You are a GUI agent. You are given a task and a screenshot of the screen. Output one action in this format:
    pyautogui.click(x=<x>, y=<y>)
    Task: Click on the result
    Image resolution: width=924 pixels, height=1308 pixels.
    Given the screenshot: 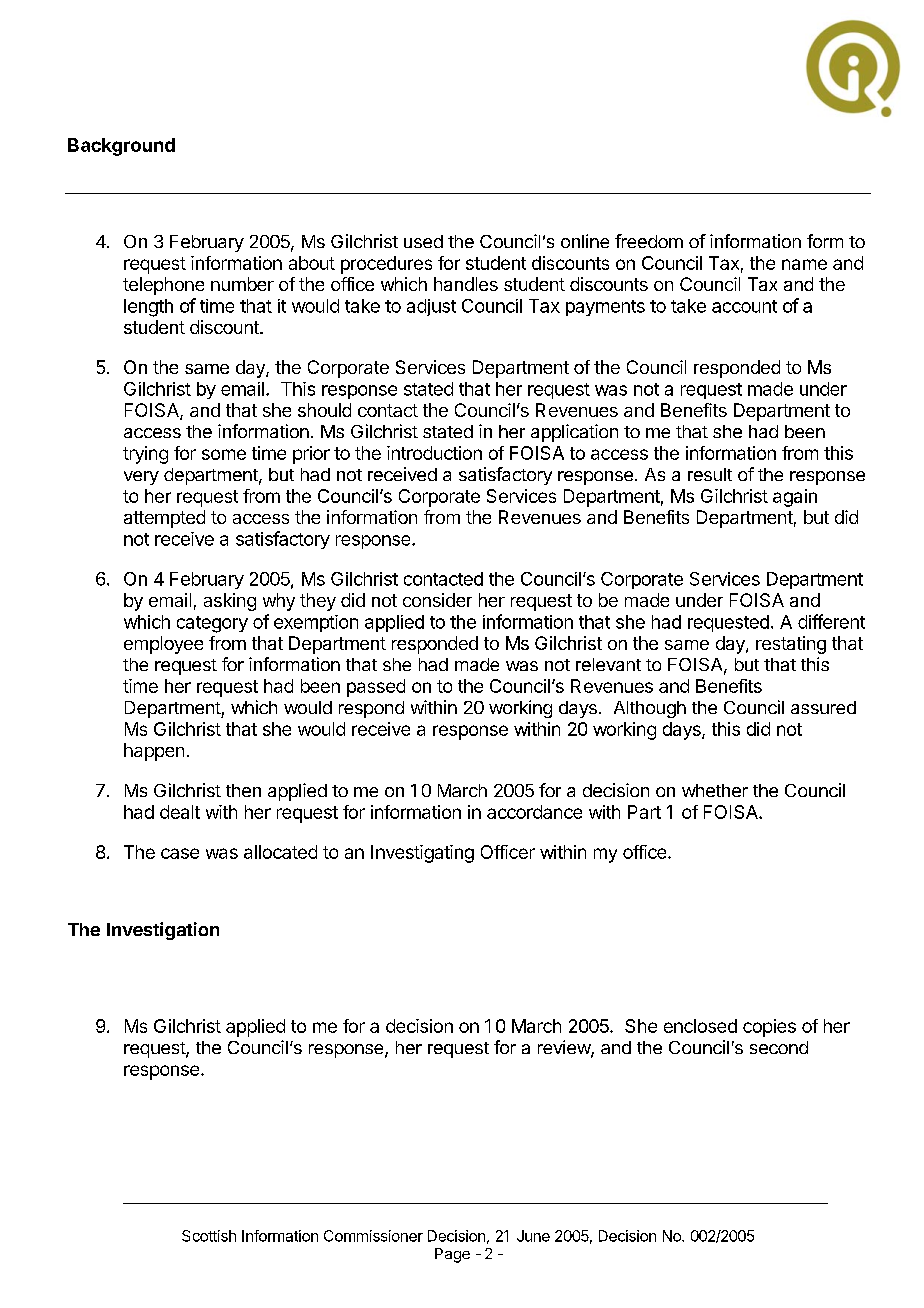 What is the action you would take?
    pyautogui.click(x=710, y=474)
